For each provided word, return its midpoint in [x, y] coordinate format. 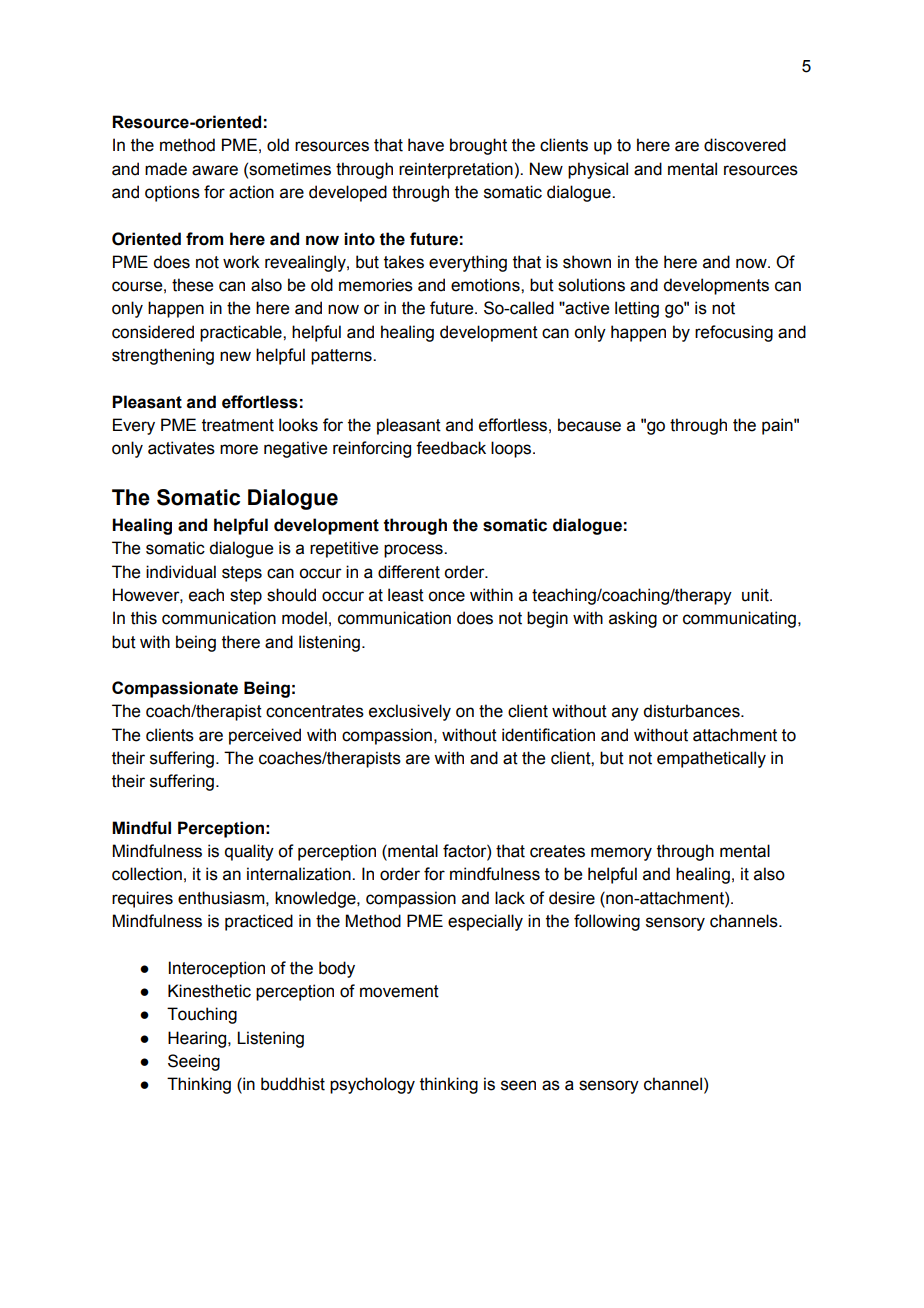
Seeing [194, 1062]
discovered [745, 145]
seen [518, 1085]
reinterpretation [456, 170]
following [607, 922]
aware [215, 170]
